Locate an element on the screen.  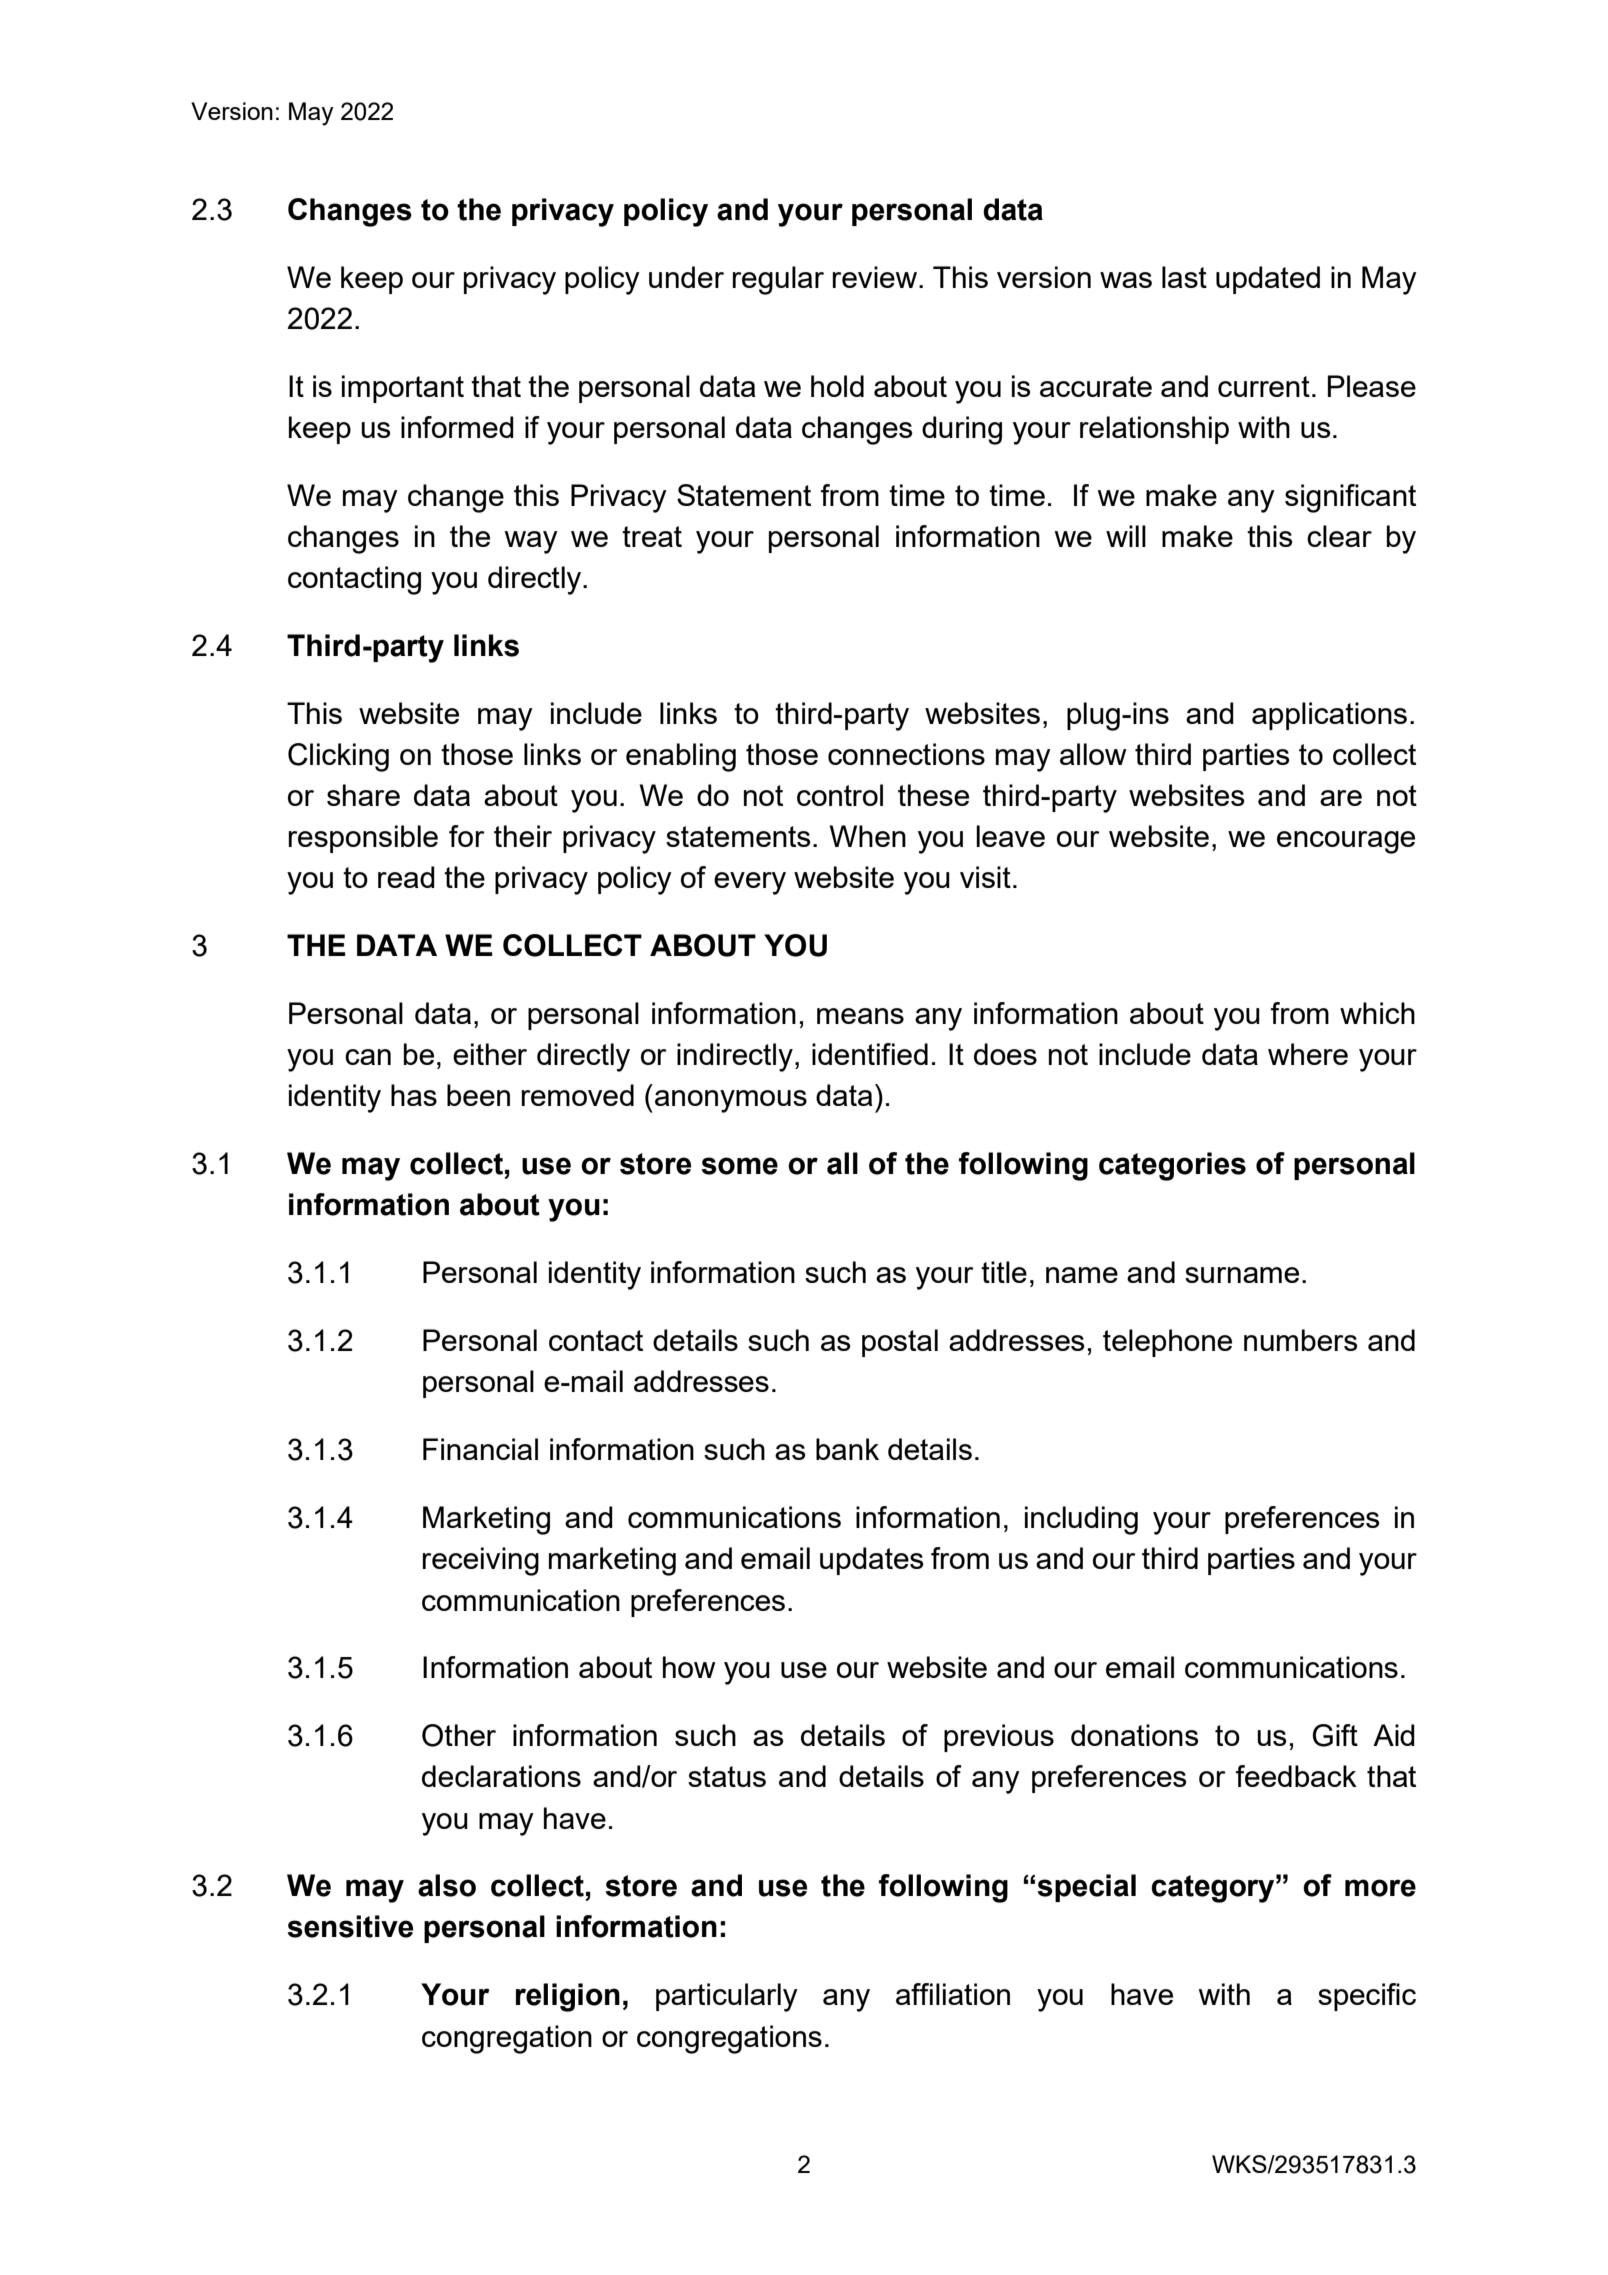
updated is located at coordinates (1268, 280).
